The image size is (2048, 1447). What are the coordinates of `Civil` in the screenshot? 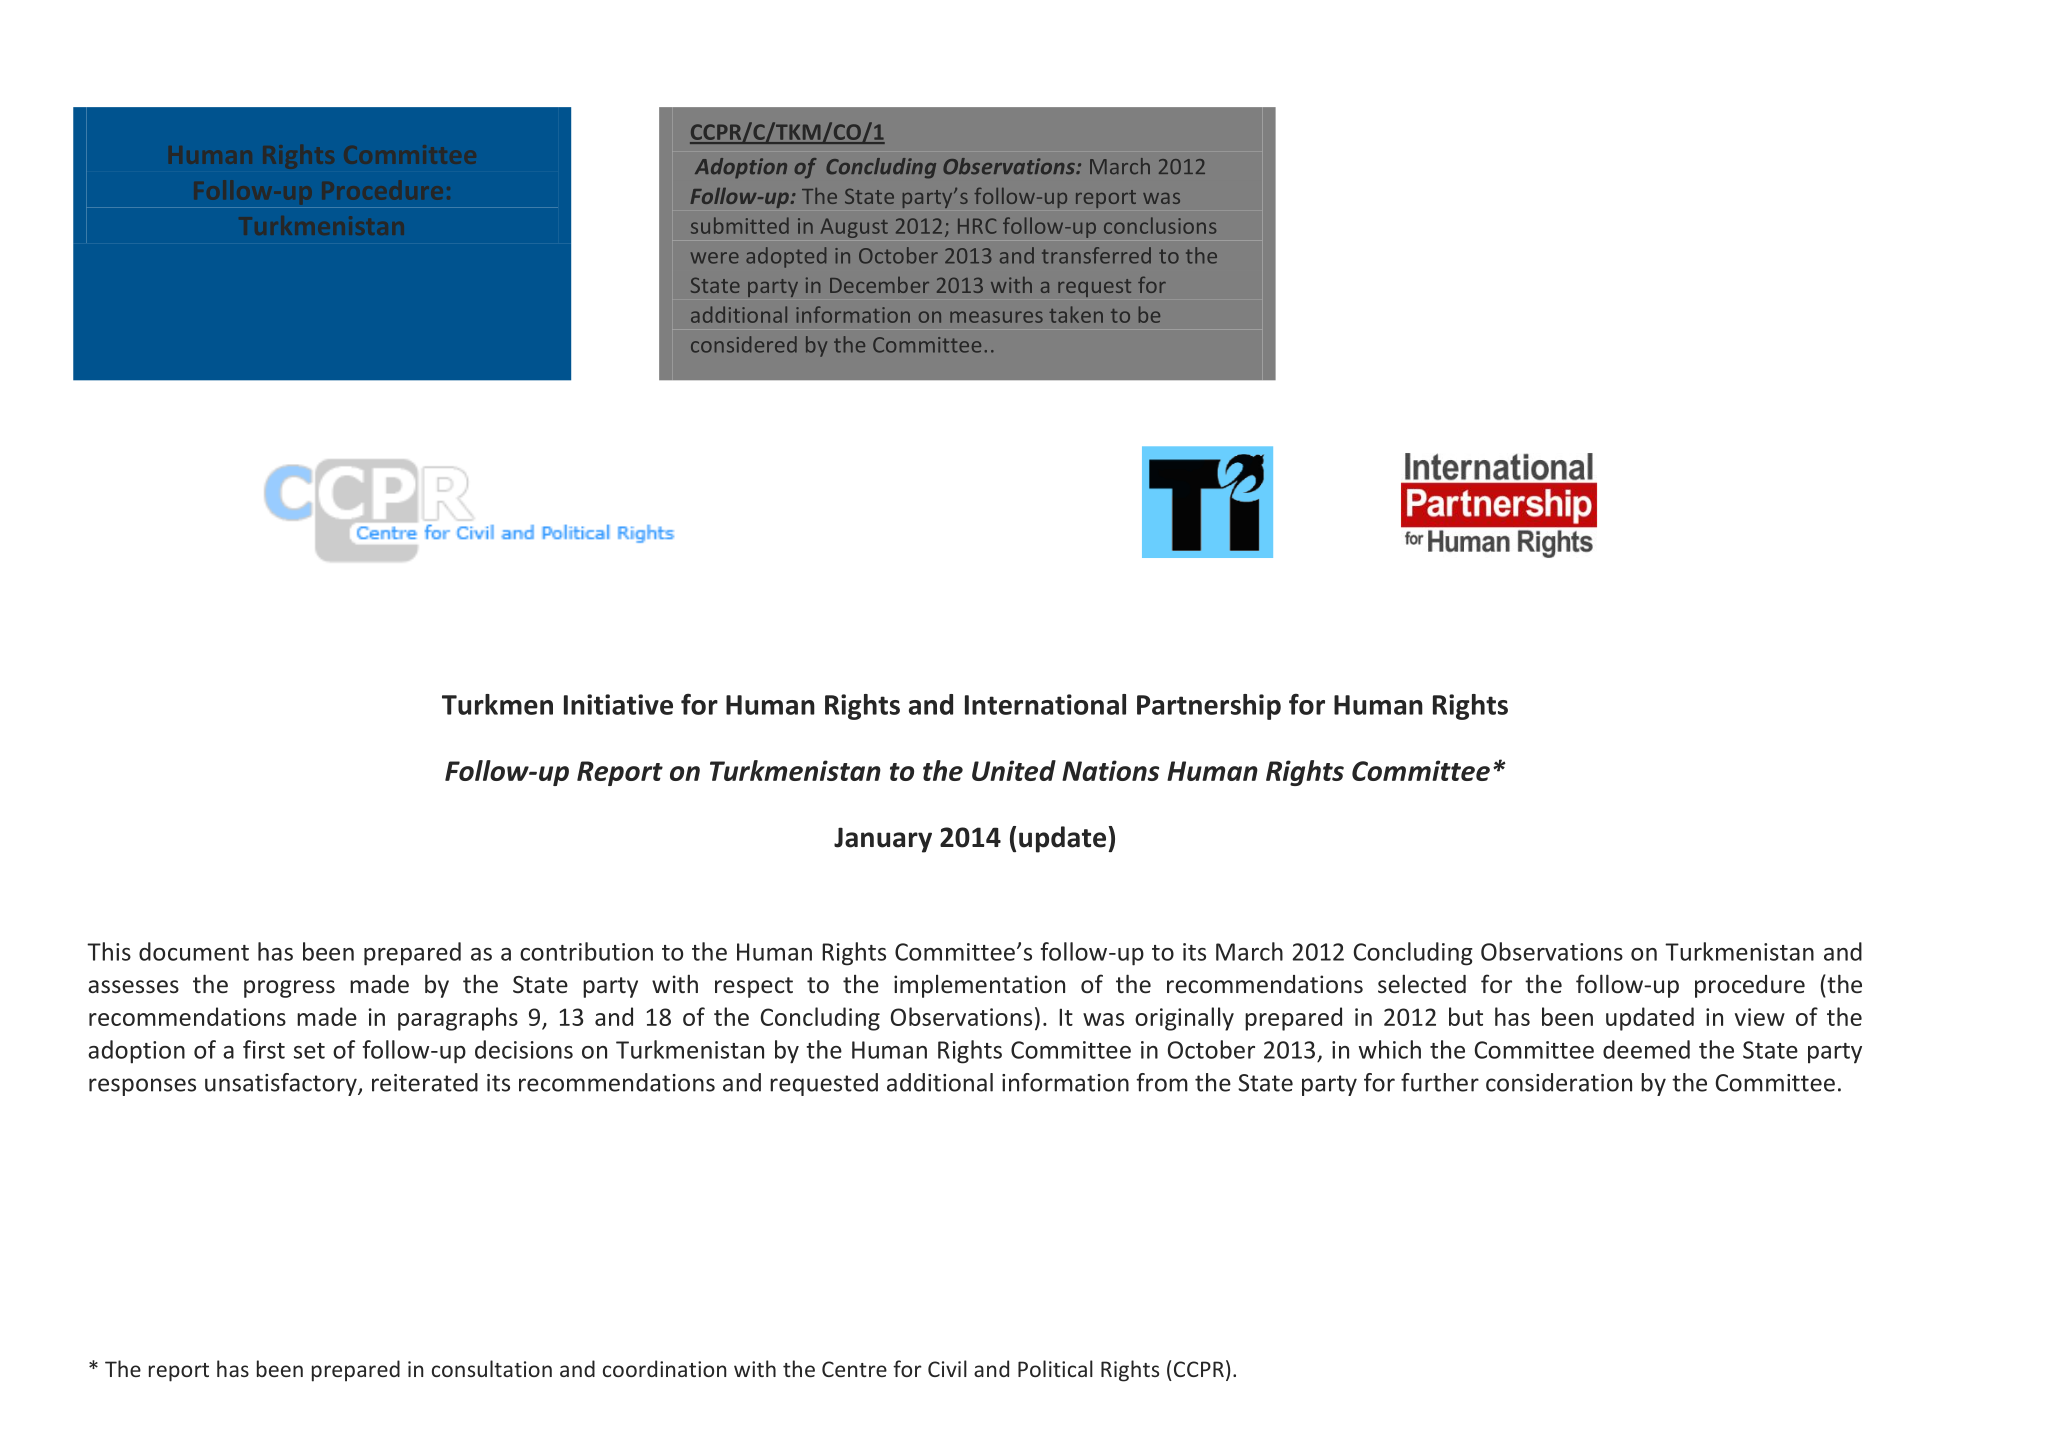 It's located at (947, 1368).
